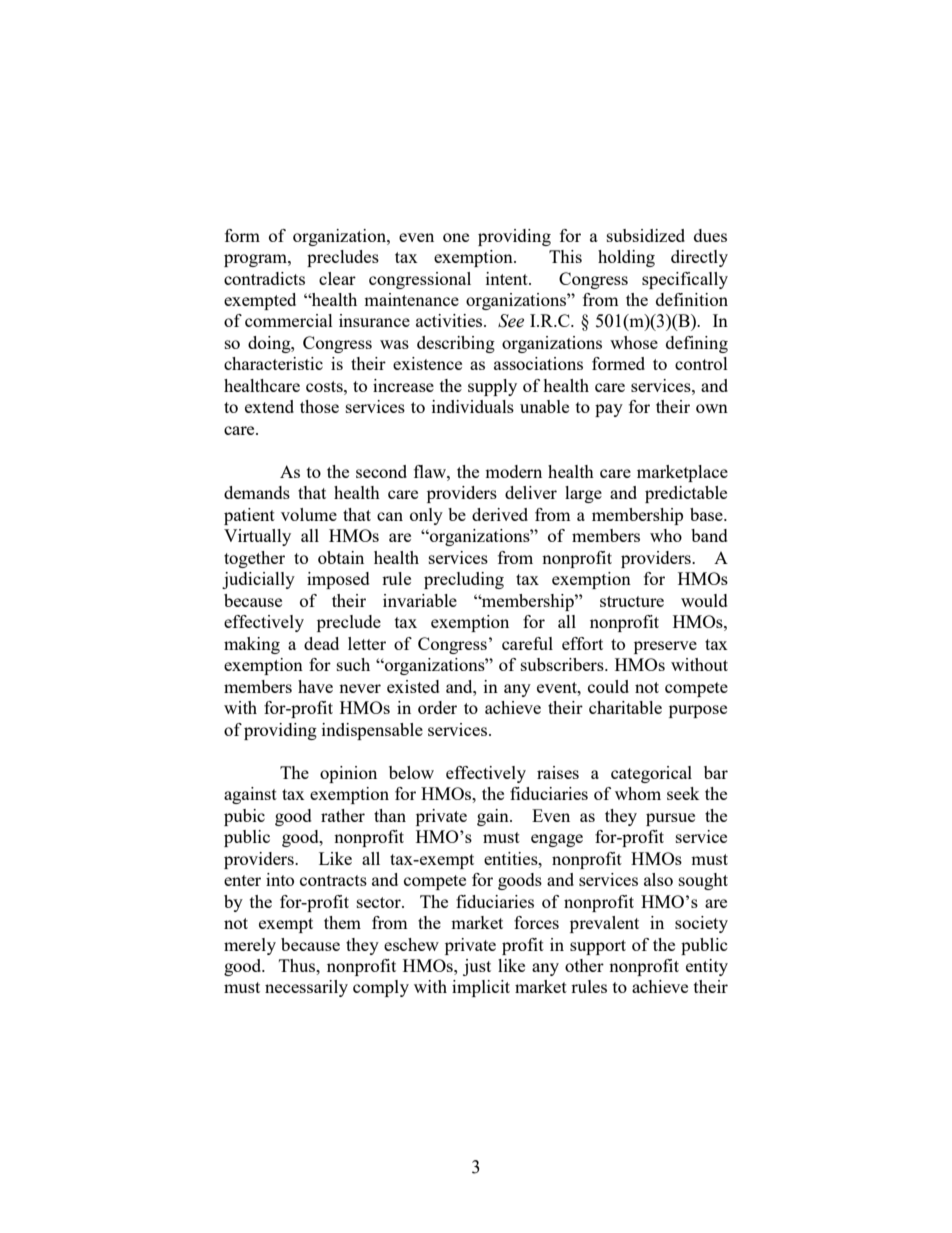 The height and width of the page is (1233, 952). I want to click on rather, so click(343, 815).
